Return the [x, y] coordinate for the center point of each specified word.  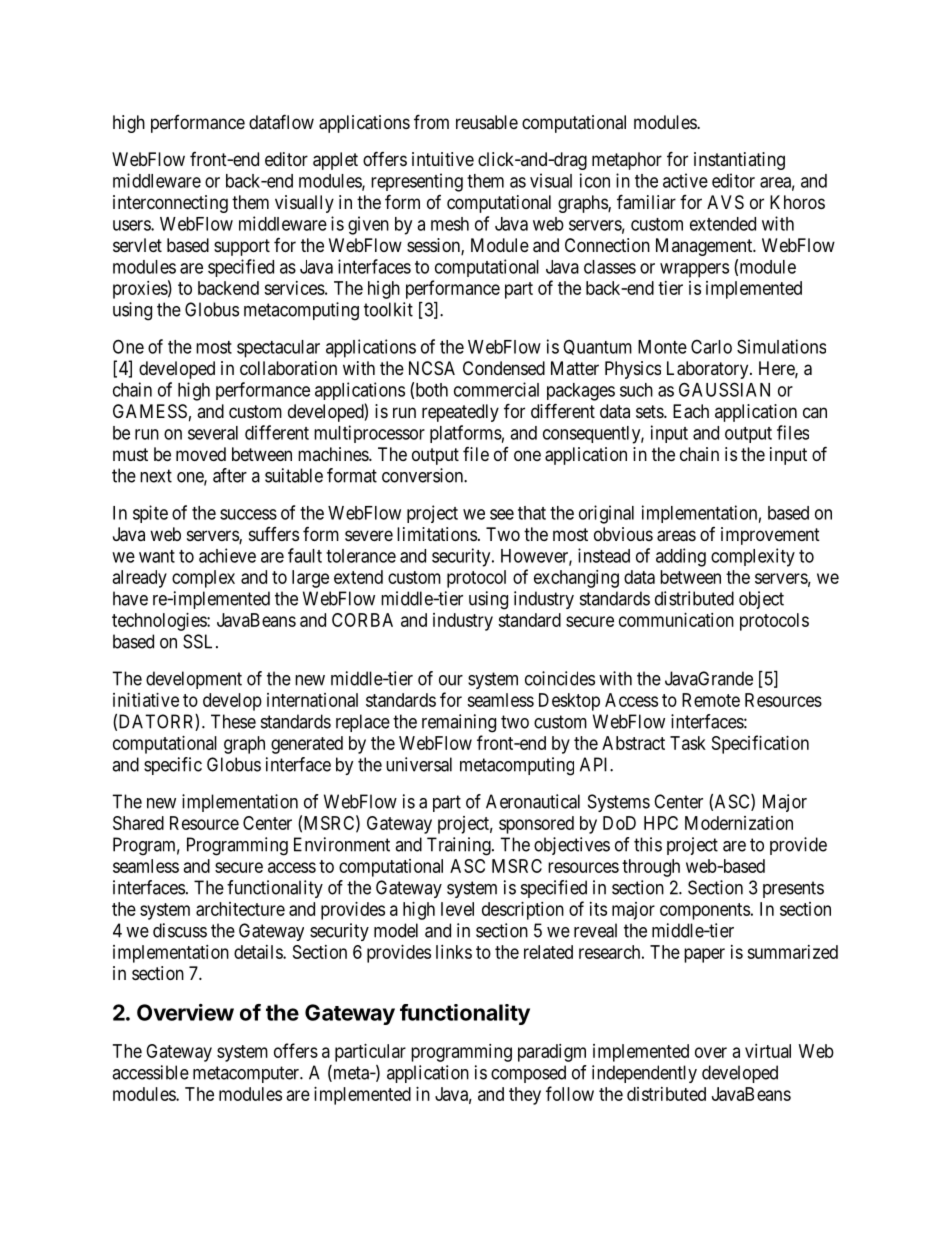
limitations [437, 534]
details [259, 952]
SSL [200, 641]
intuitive [443, 159]
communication [676, 620]
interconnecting [170, 204]
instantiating [739, 161]
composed [528, 1074]
